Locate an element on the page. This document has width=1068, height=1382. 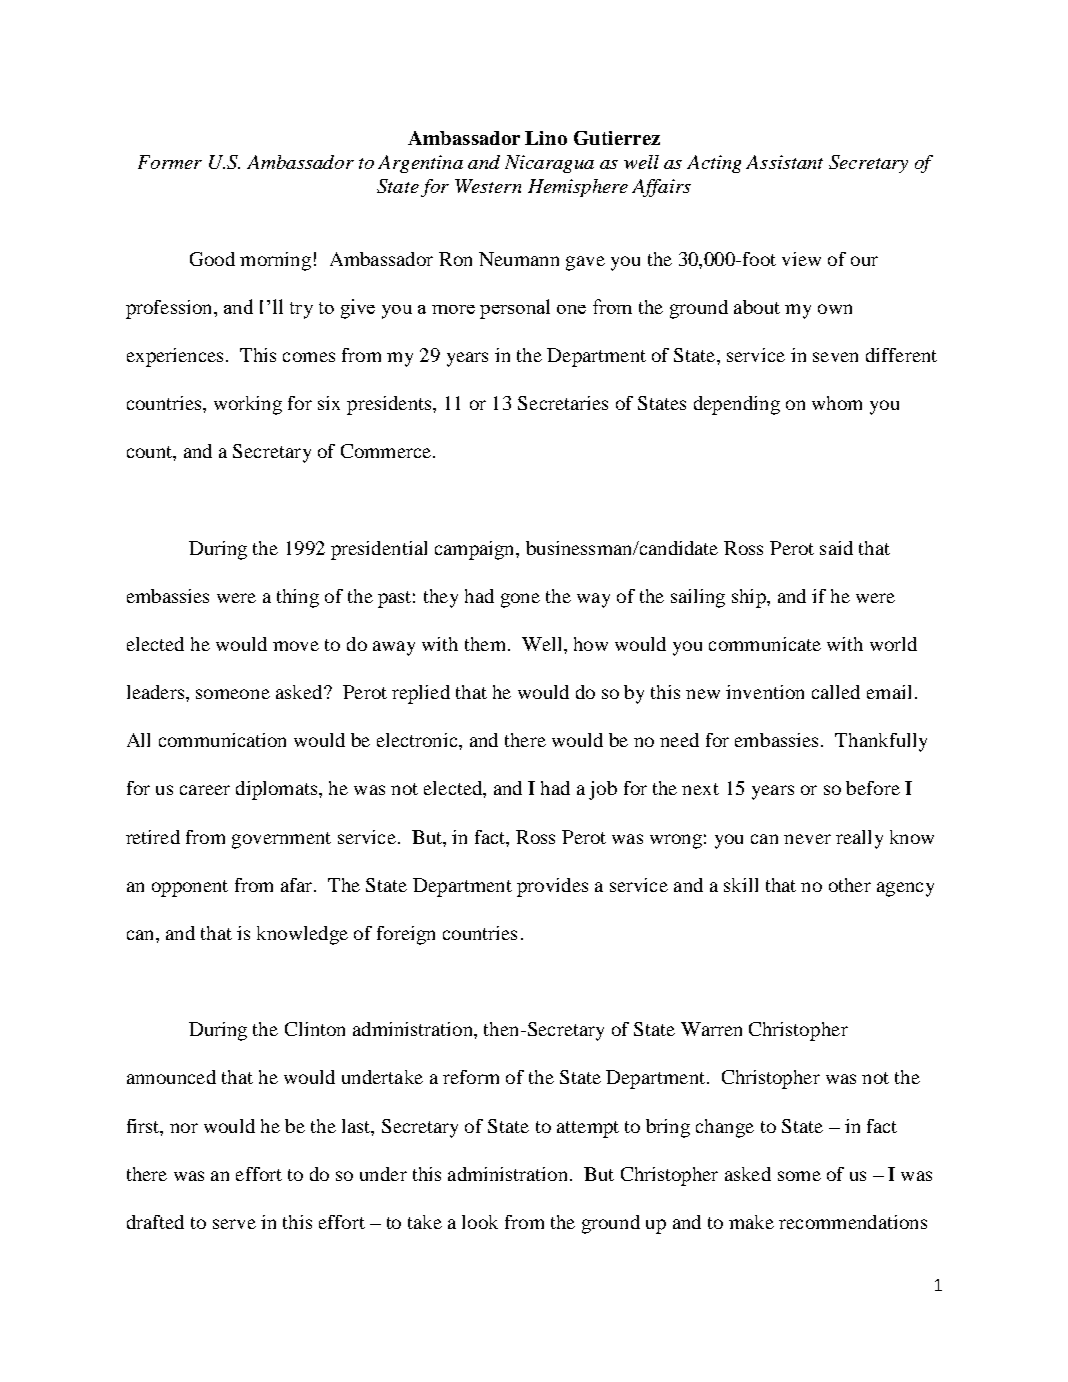
called is located at coordinates (836, 692).
